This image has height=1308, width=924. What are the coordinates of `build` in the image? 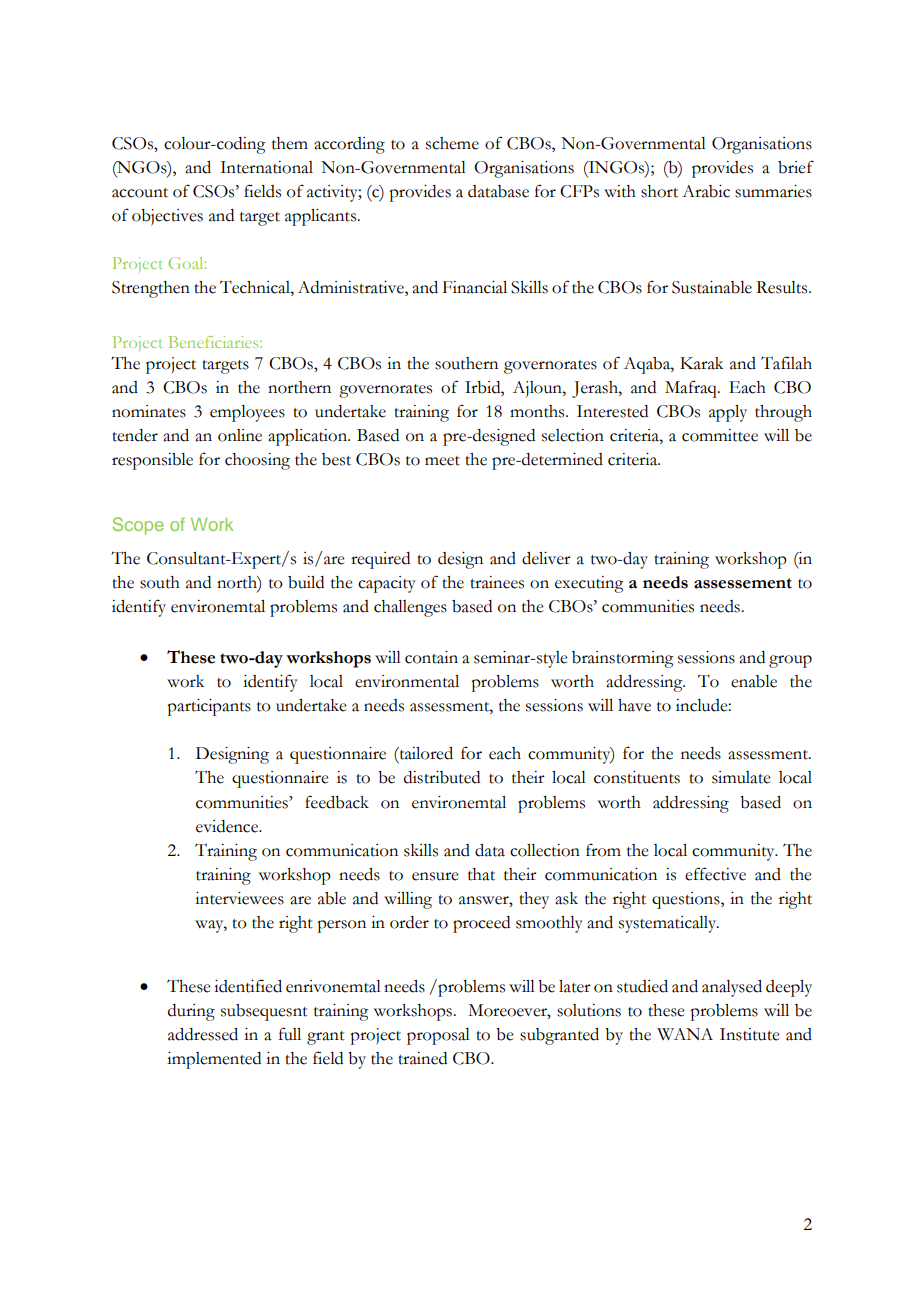 It's located at (306, 582).
